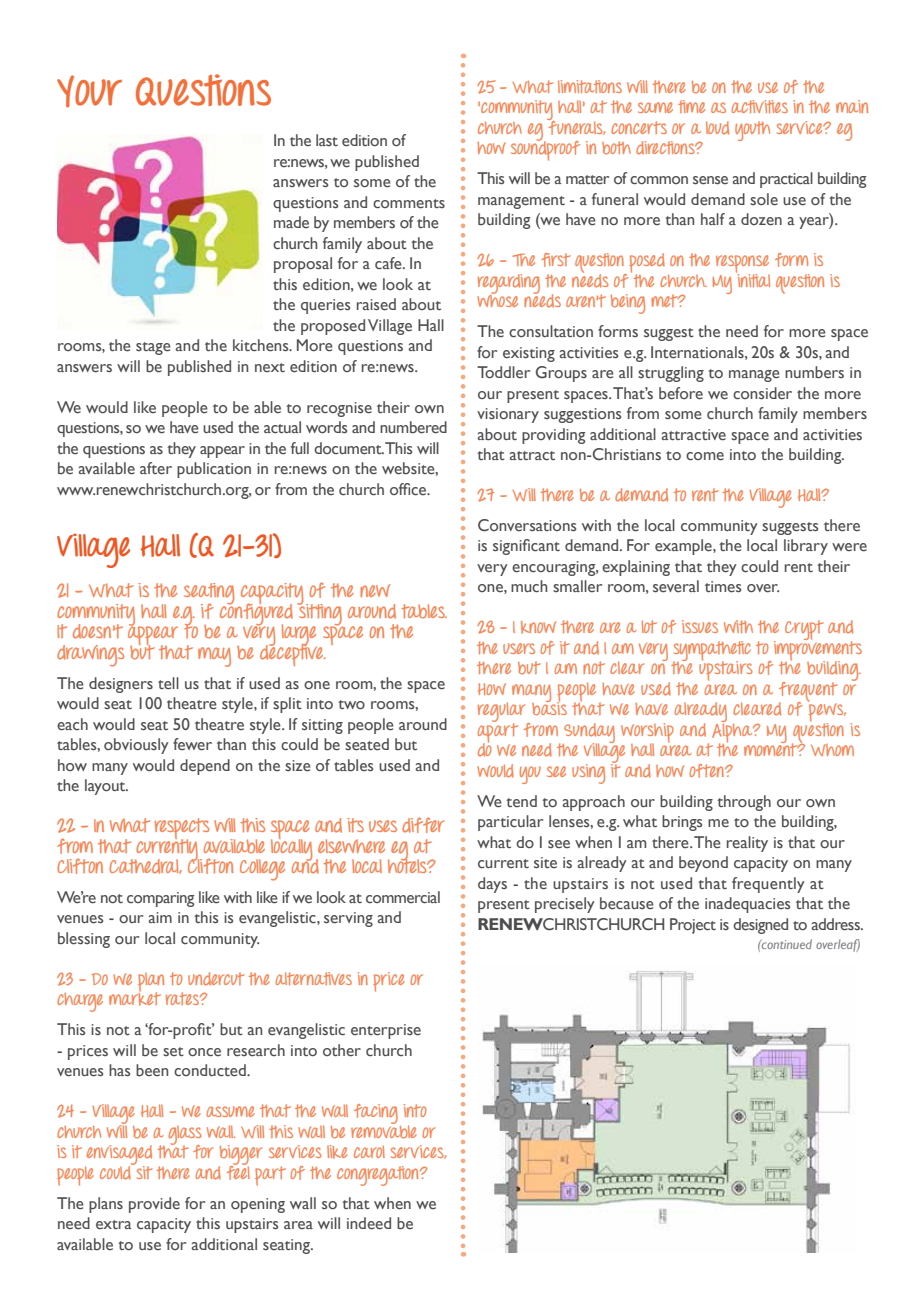  Describe the element at coordinates (762, 393) in the image. I see `consider` at that location.
